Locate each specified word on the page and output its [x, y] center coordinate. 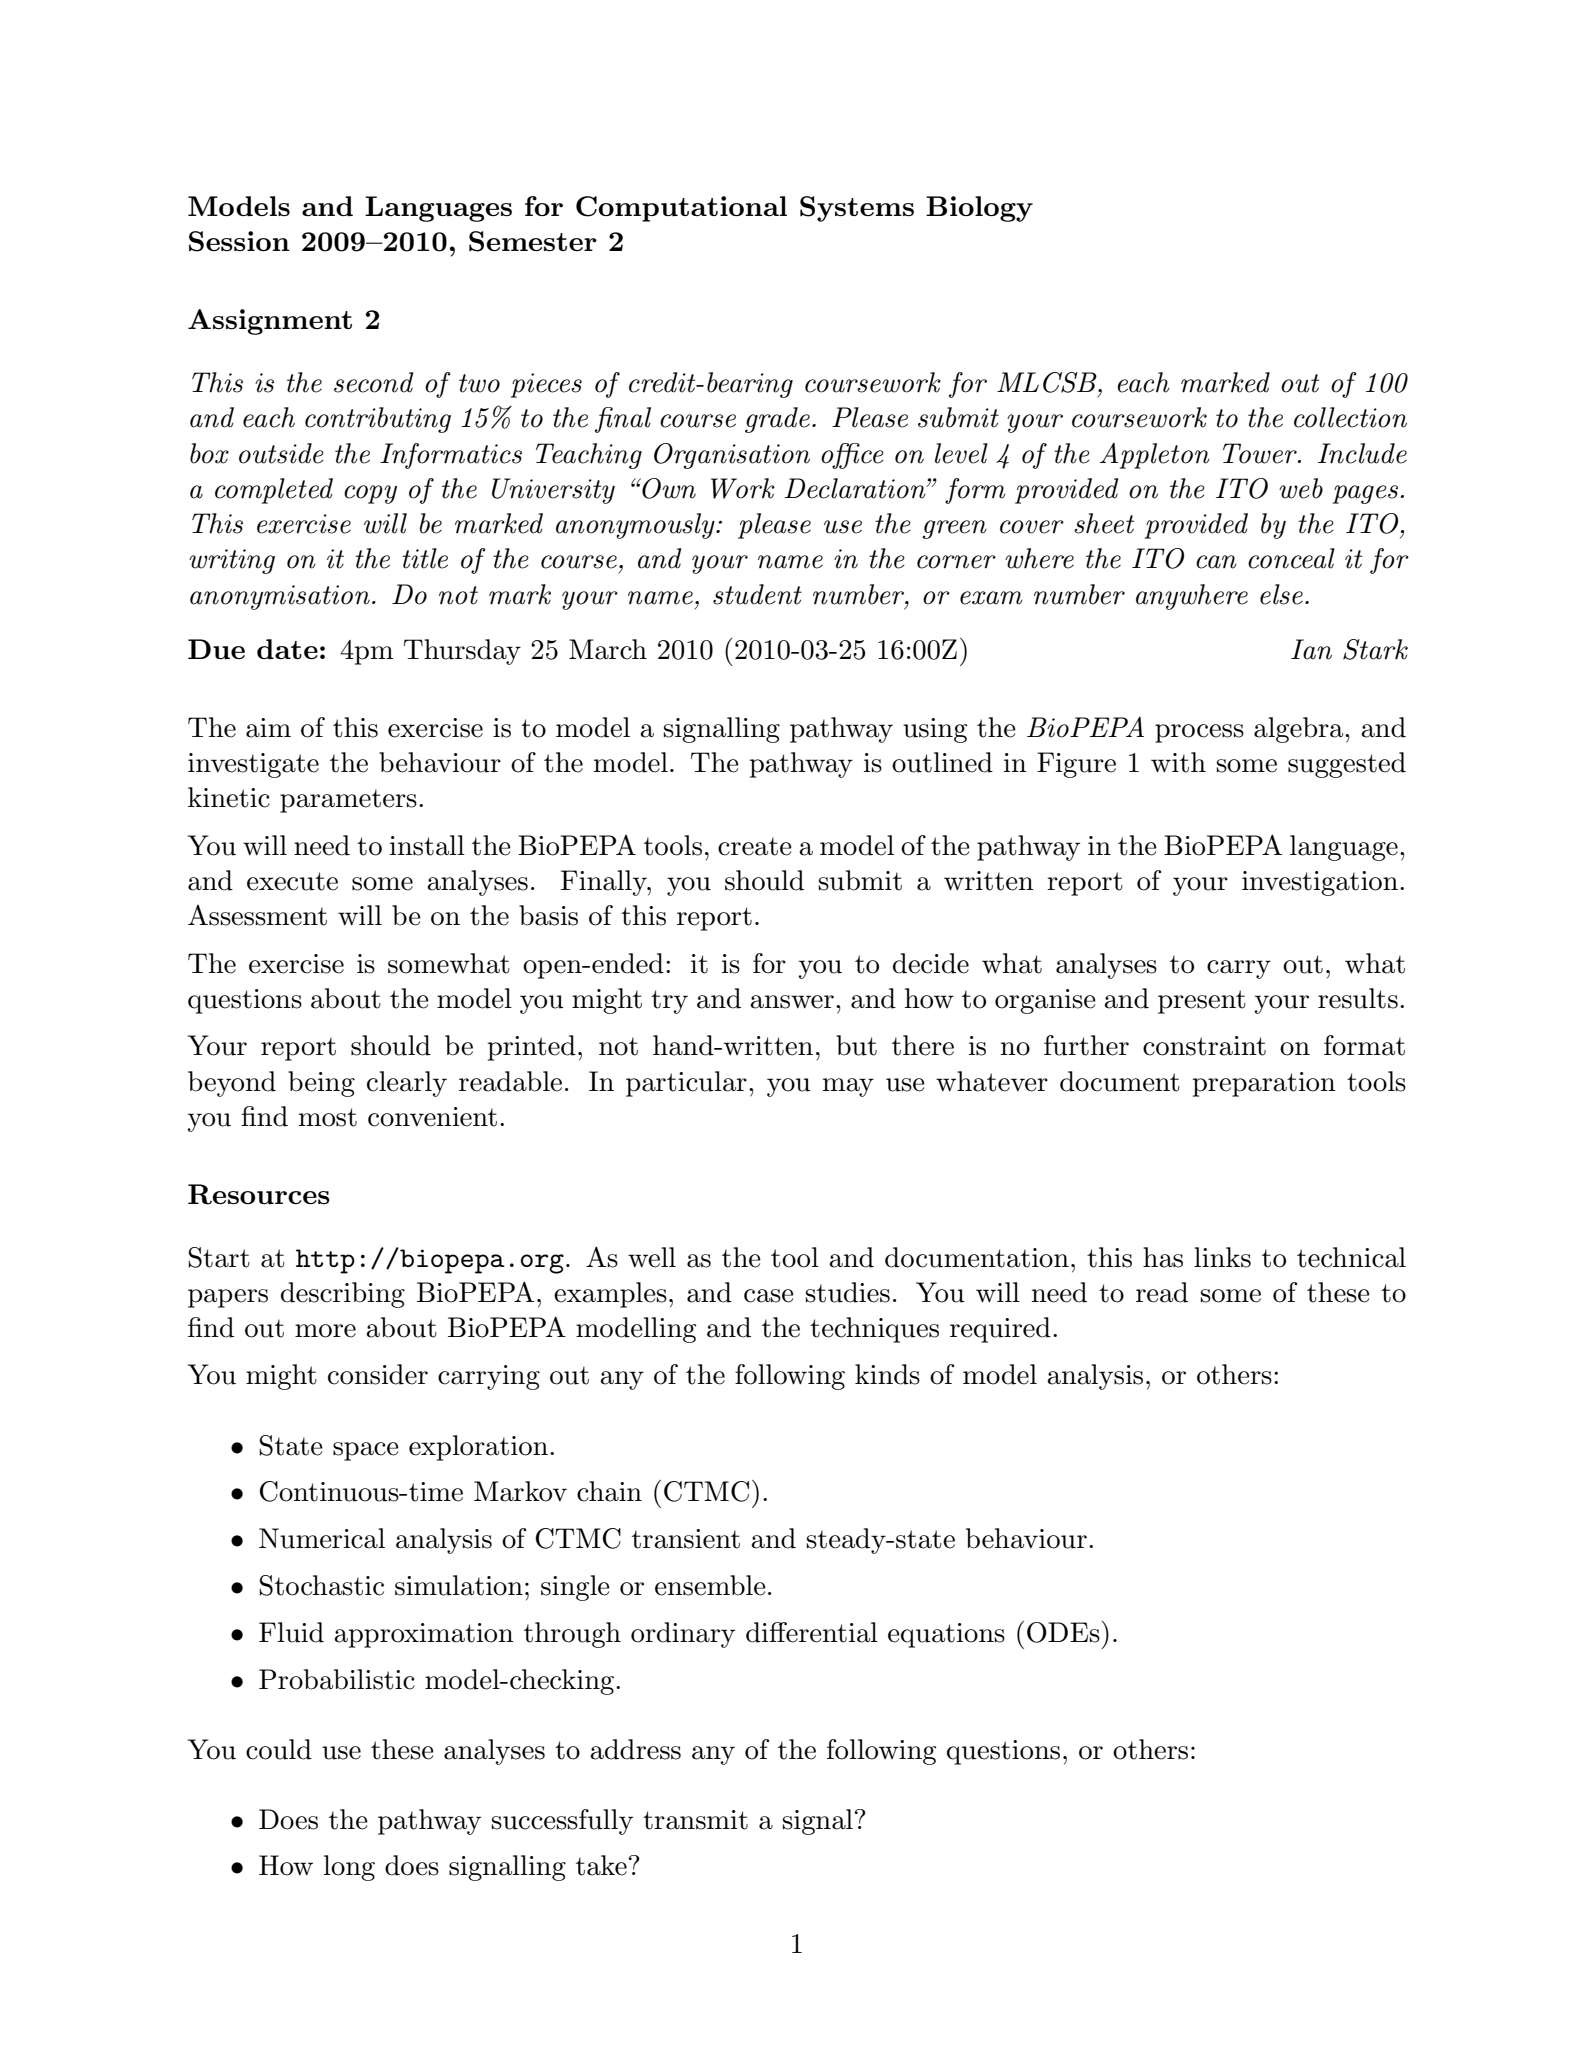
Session [239, 241]
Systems [857, 209]
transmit [695, 1820]
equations [946, 1635]
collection [1350, 417]
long [349, 1868]
